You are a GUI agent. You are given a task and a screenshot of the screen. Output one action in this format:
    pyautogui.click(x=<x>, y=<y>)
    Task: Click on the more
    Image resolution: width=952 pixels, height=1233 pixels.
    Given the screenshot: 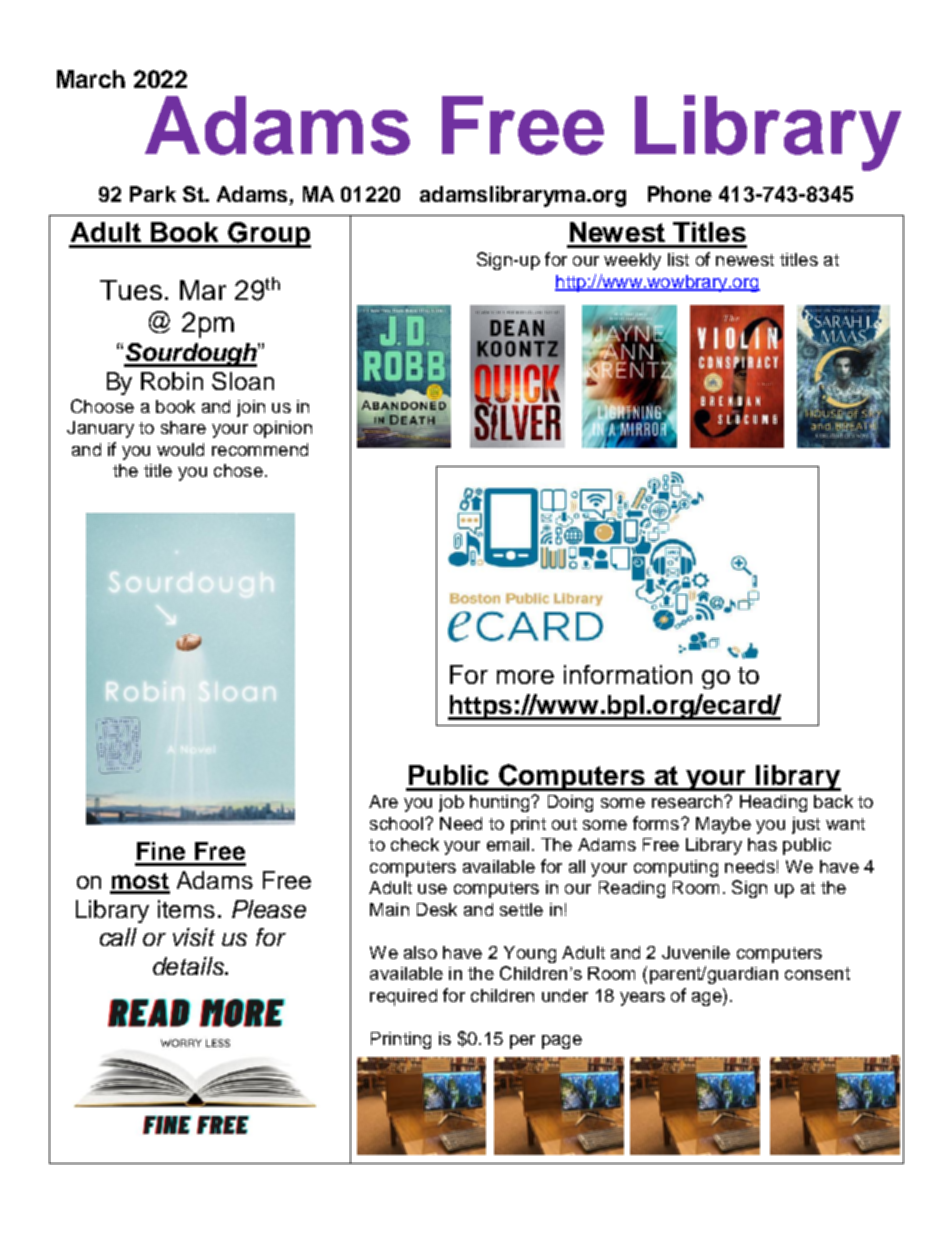 What is the action you would take?
    pyautogui.click(x=525, y=677)
